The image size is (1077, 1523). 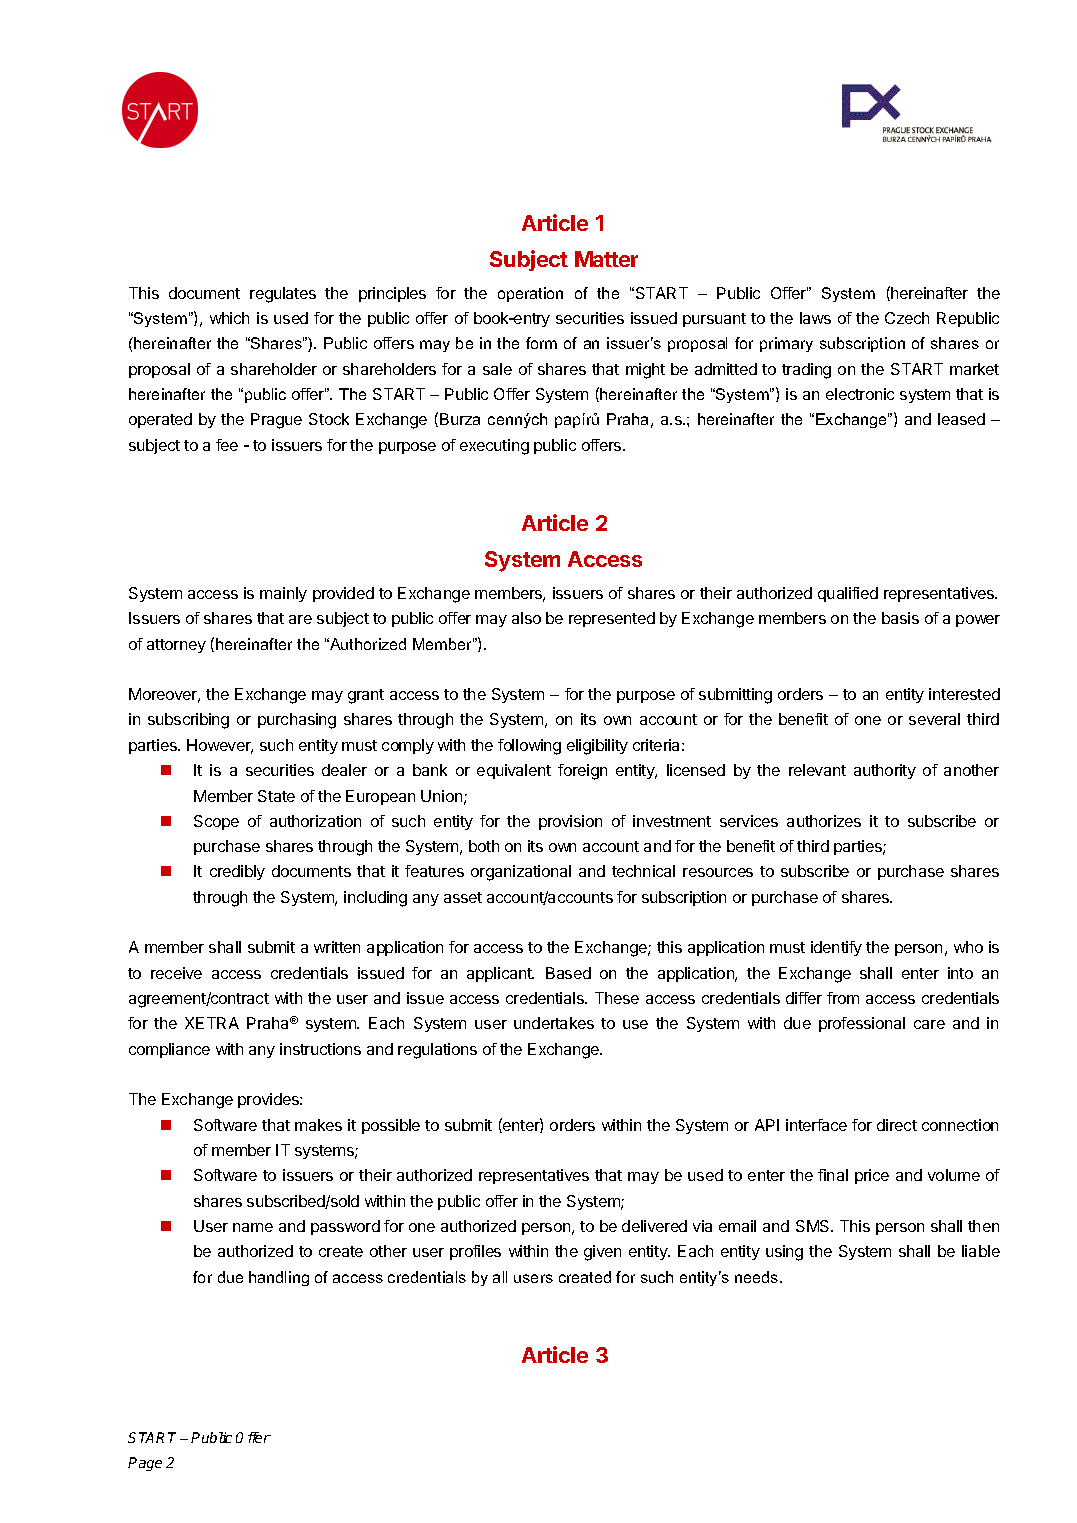 I want to click on which, so click(x=229, y=318).
